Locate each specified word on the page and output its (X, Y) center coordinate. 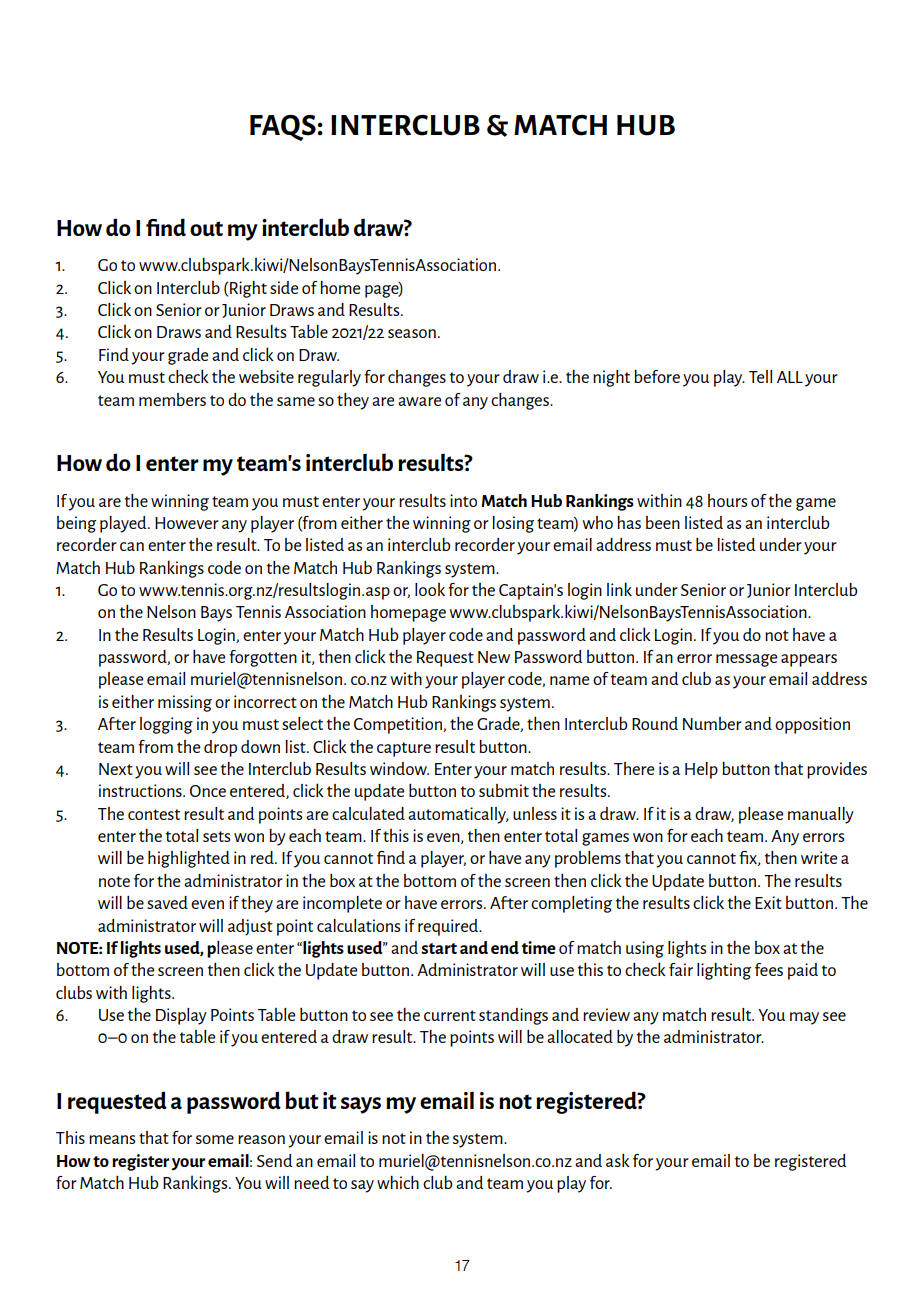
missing (185, 703)
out (206, 229)
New (494, 657)
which (398, 1182)
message (746, 660)
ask (618, 1160)
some (215, 1139)
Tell (760, 376)
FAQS (283, 128)
